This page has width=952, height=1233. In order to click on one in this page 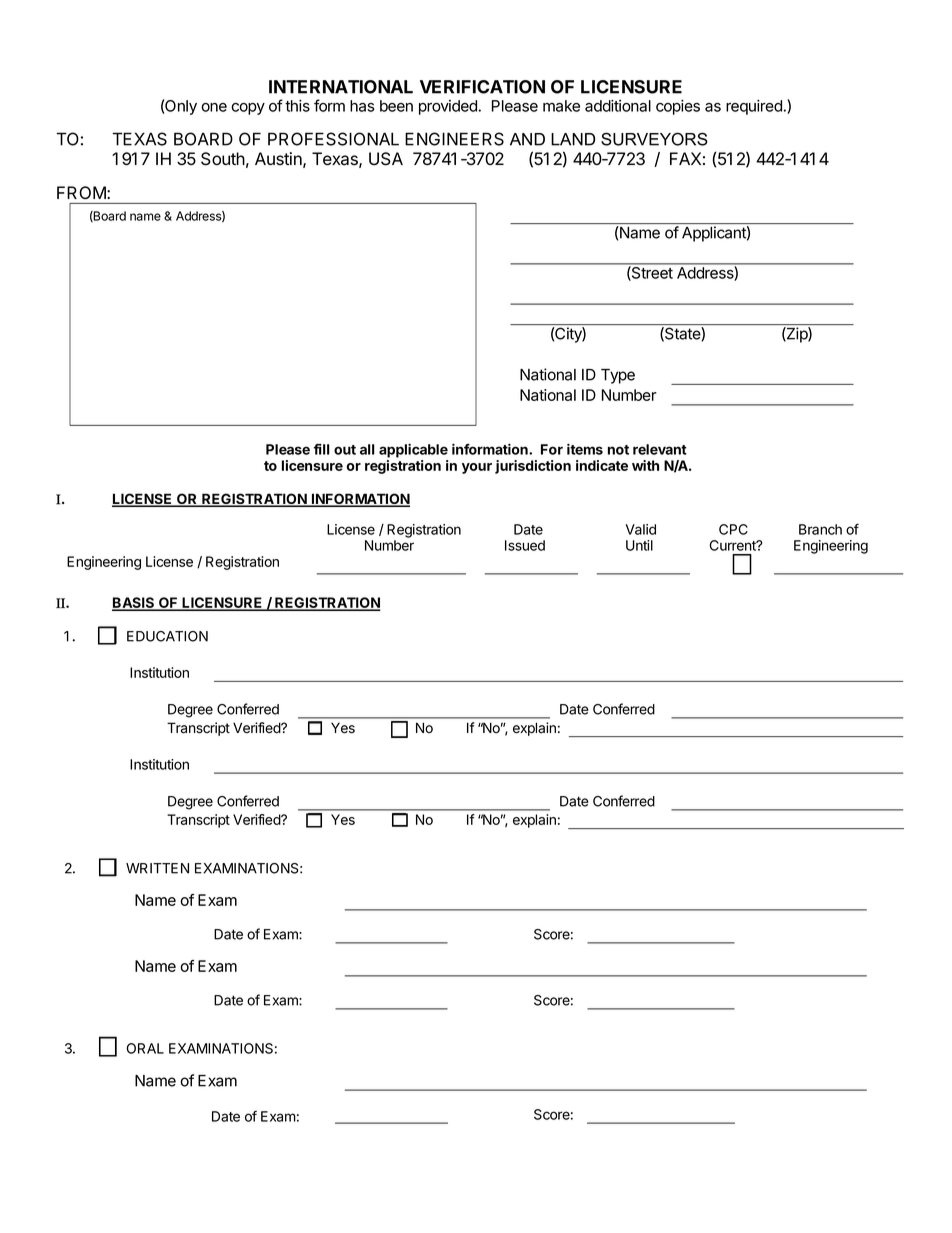, I will do `click(214, 107)`.
